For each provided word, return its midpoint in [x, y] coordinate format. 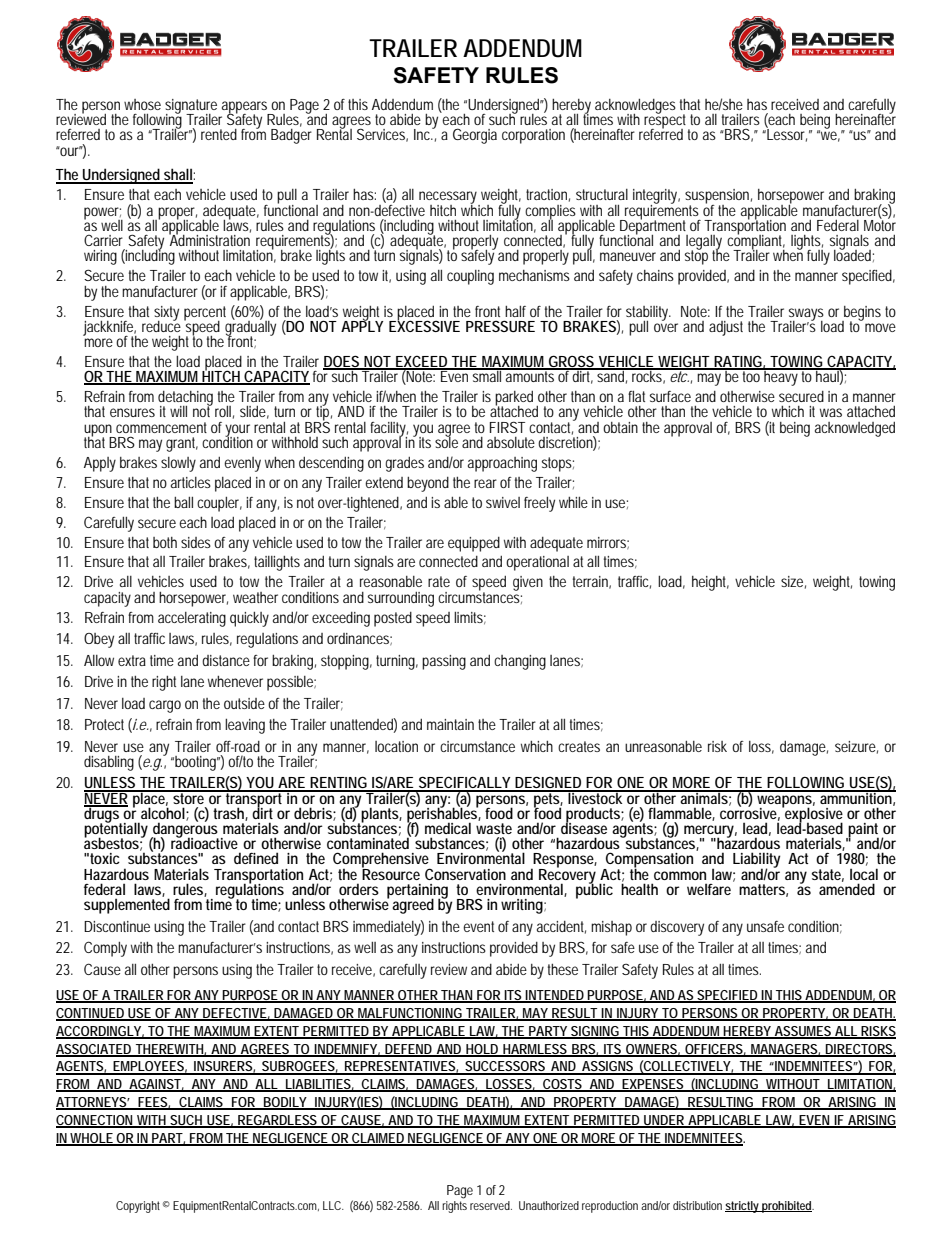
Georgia [475, 136]
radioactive [204, 842]
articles [191, 482]
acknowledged [855, 429]
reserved [491, 1205]
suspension [718, 197]
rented [219, 134]
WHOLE [92, 1139]
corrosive [750, 813]
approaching [502, 464]
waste [494, 828]
